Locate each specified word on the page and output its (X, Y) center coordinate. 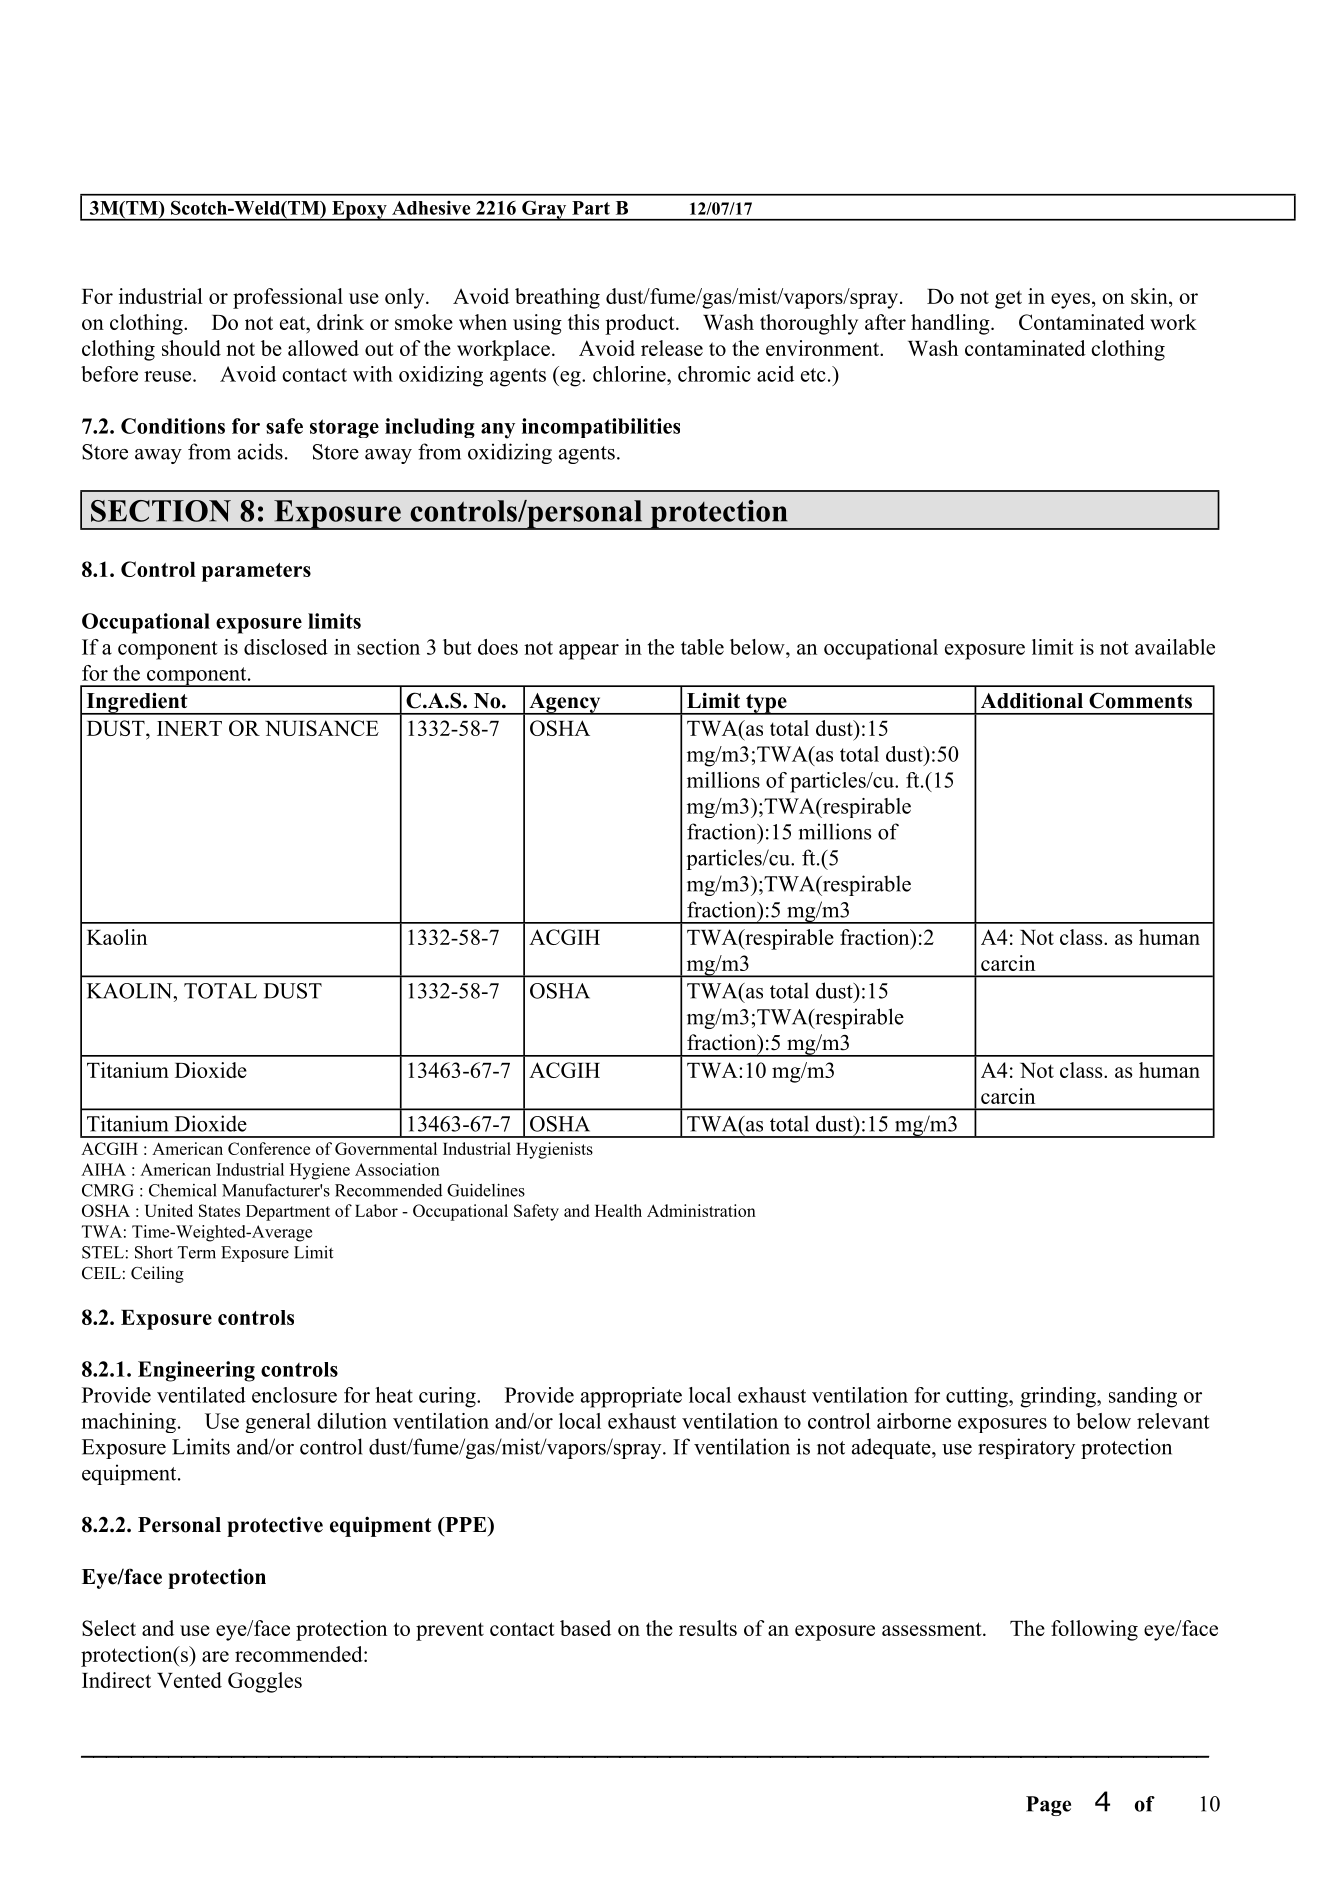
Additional (1032, 700)
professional (288, 298)
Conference (269, 1148)
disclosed (286, 647)
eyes (1070, 301)
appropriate (631, 1397)
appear (589, 652)
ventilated (201, 1395)
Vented (189, 1680)
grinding (1059, 1397)
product (641, 324)
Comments (1140, 700)
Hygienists (554, 1150)
